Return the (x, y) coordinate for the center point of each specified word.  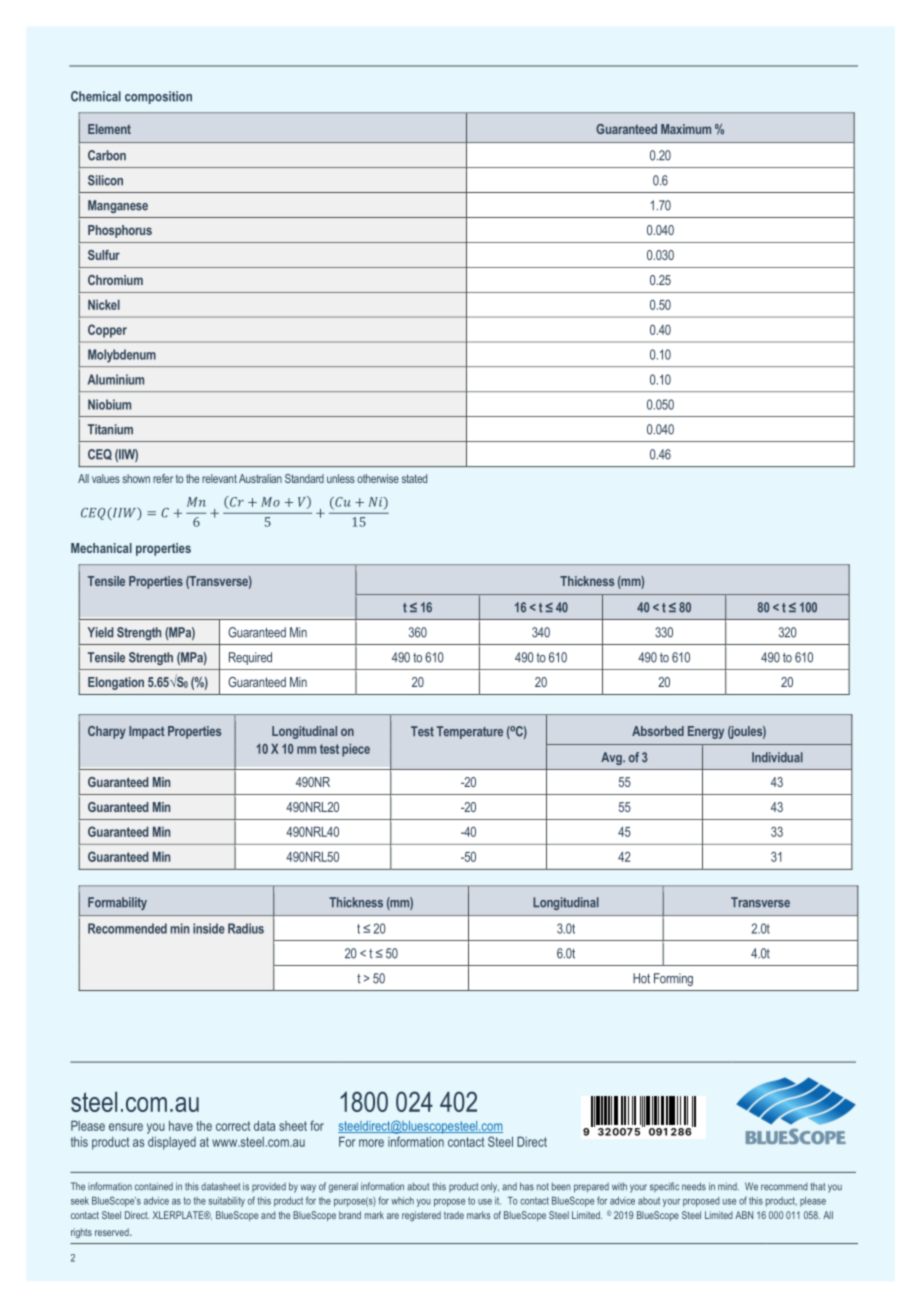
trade (454, 1215)
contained (154, 1186)
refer (163, 478)
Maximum (686, 129)
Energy (706, 732)
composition (158, 97)
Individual (777, 757)
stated (414, 478)
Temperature (470, 732)
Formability (117, 903)
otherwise (378, 478)
